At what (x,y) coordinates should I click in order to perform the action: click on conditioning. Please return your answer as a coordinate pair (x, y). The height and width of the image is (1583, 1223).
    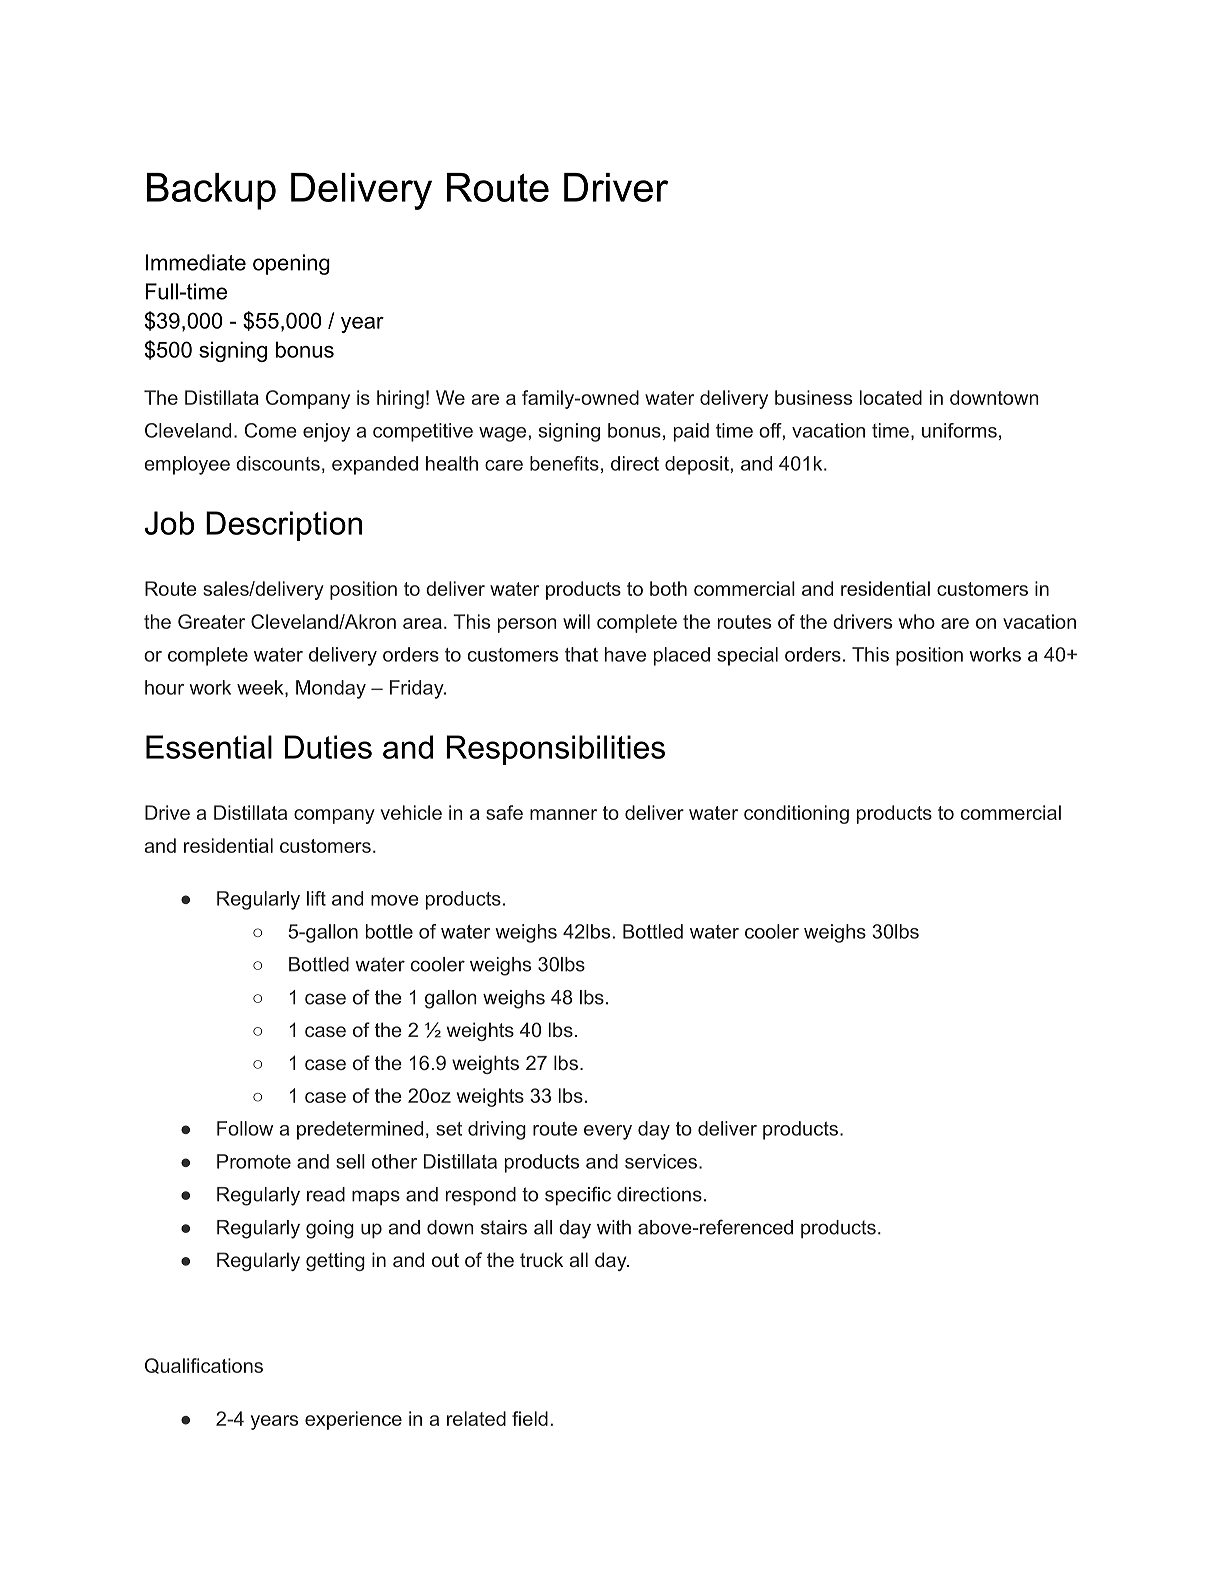
    Looking at the image, I should click on (796, 814).
